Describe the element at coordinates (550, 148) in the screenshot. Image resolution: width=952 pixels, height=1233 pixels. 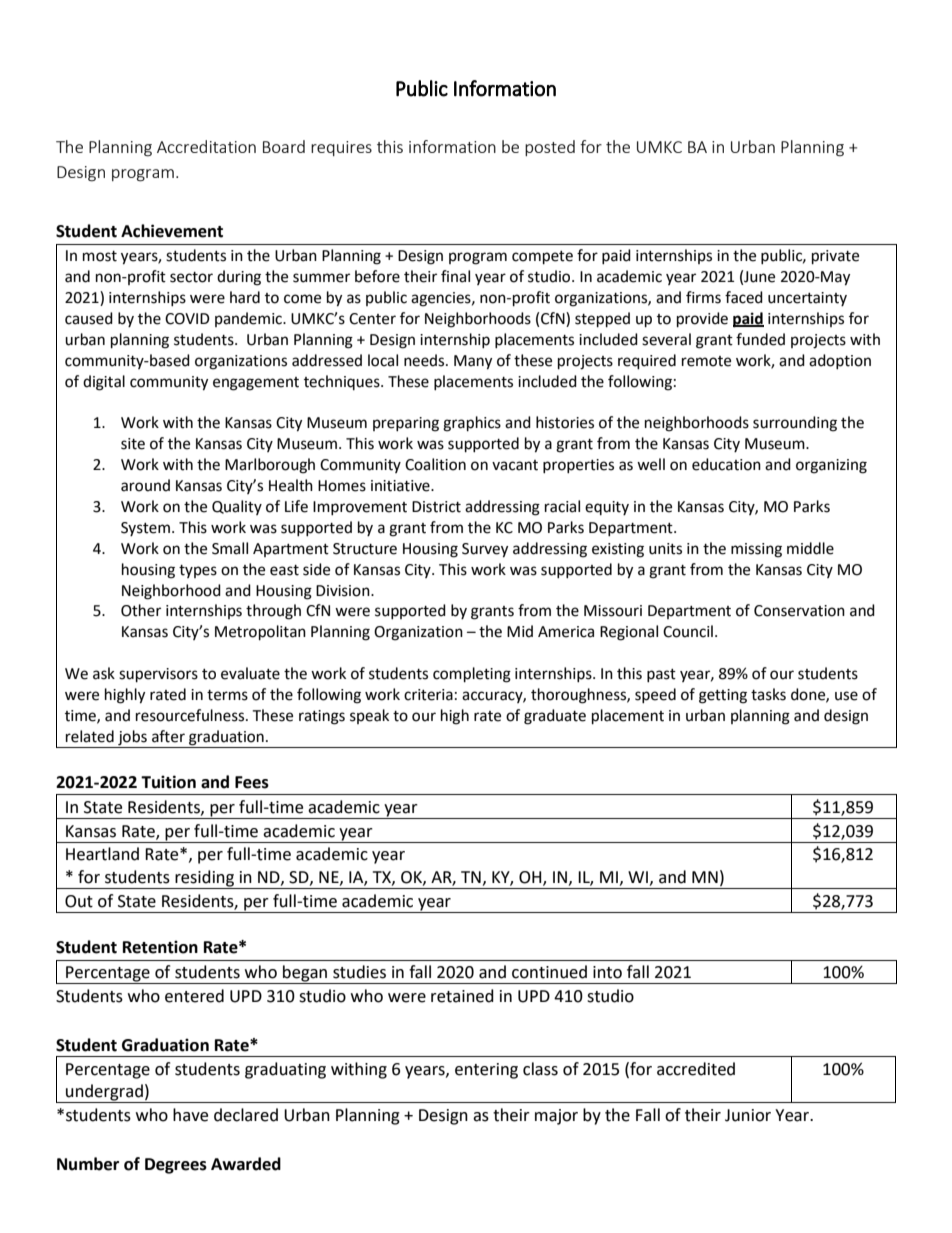
I see `posted` at that location.
